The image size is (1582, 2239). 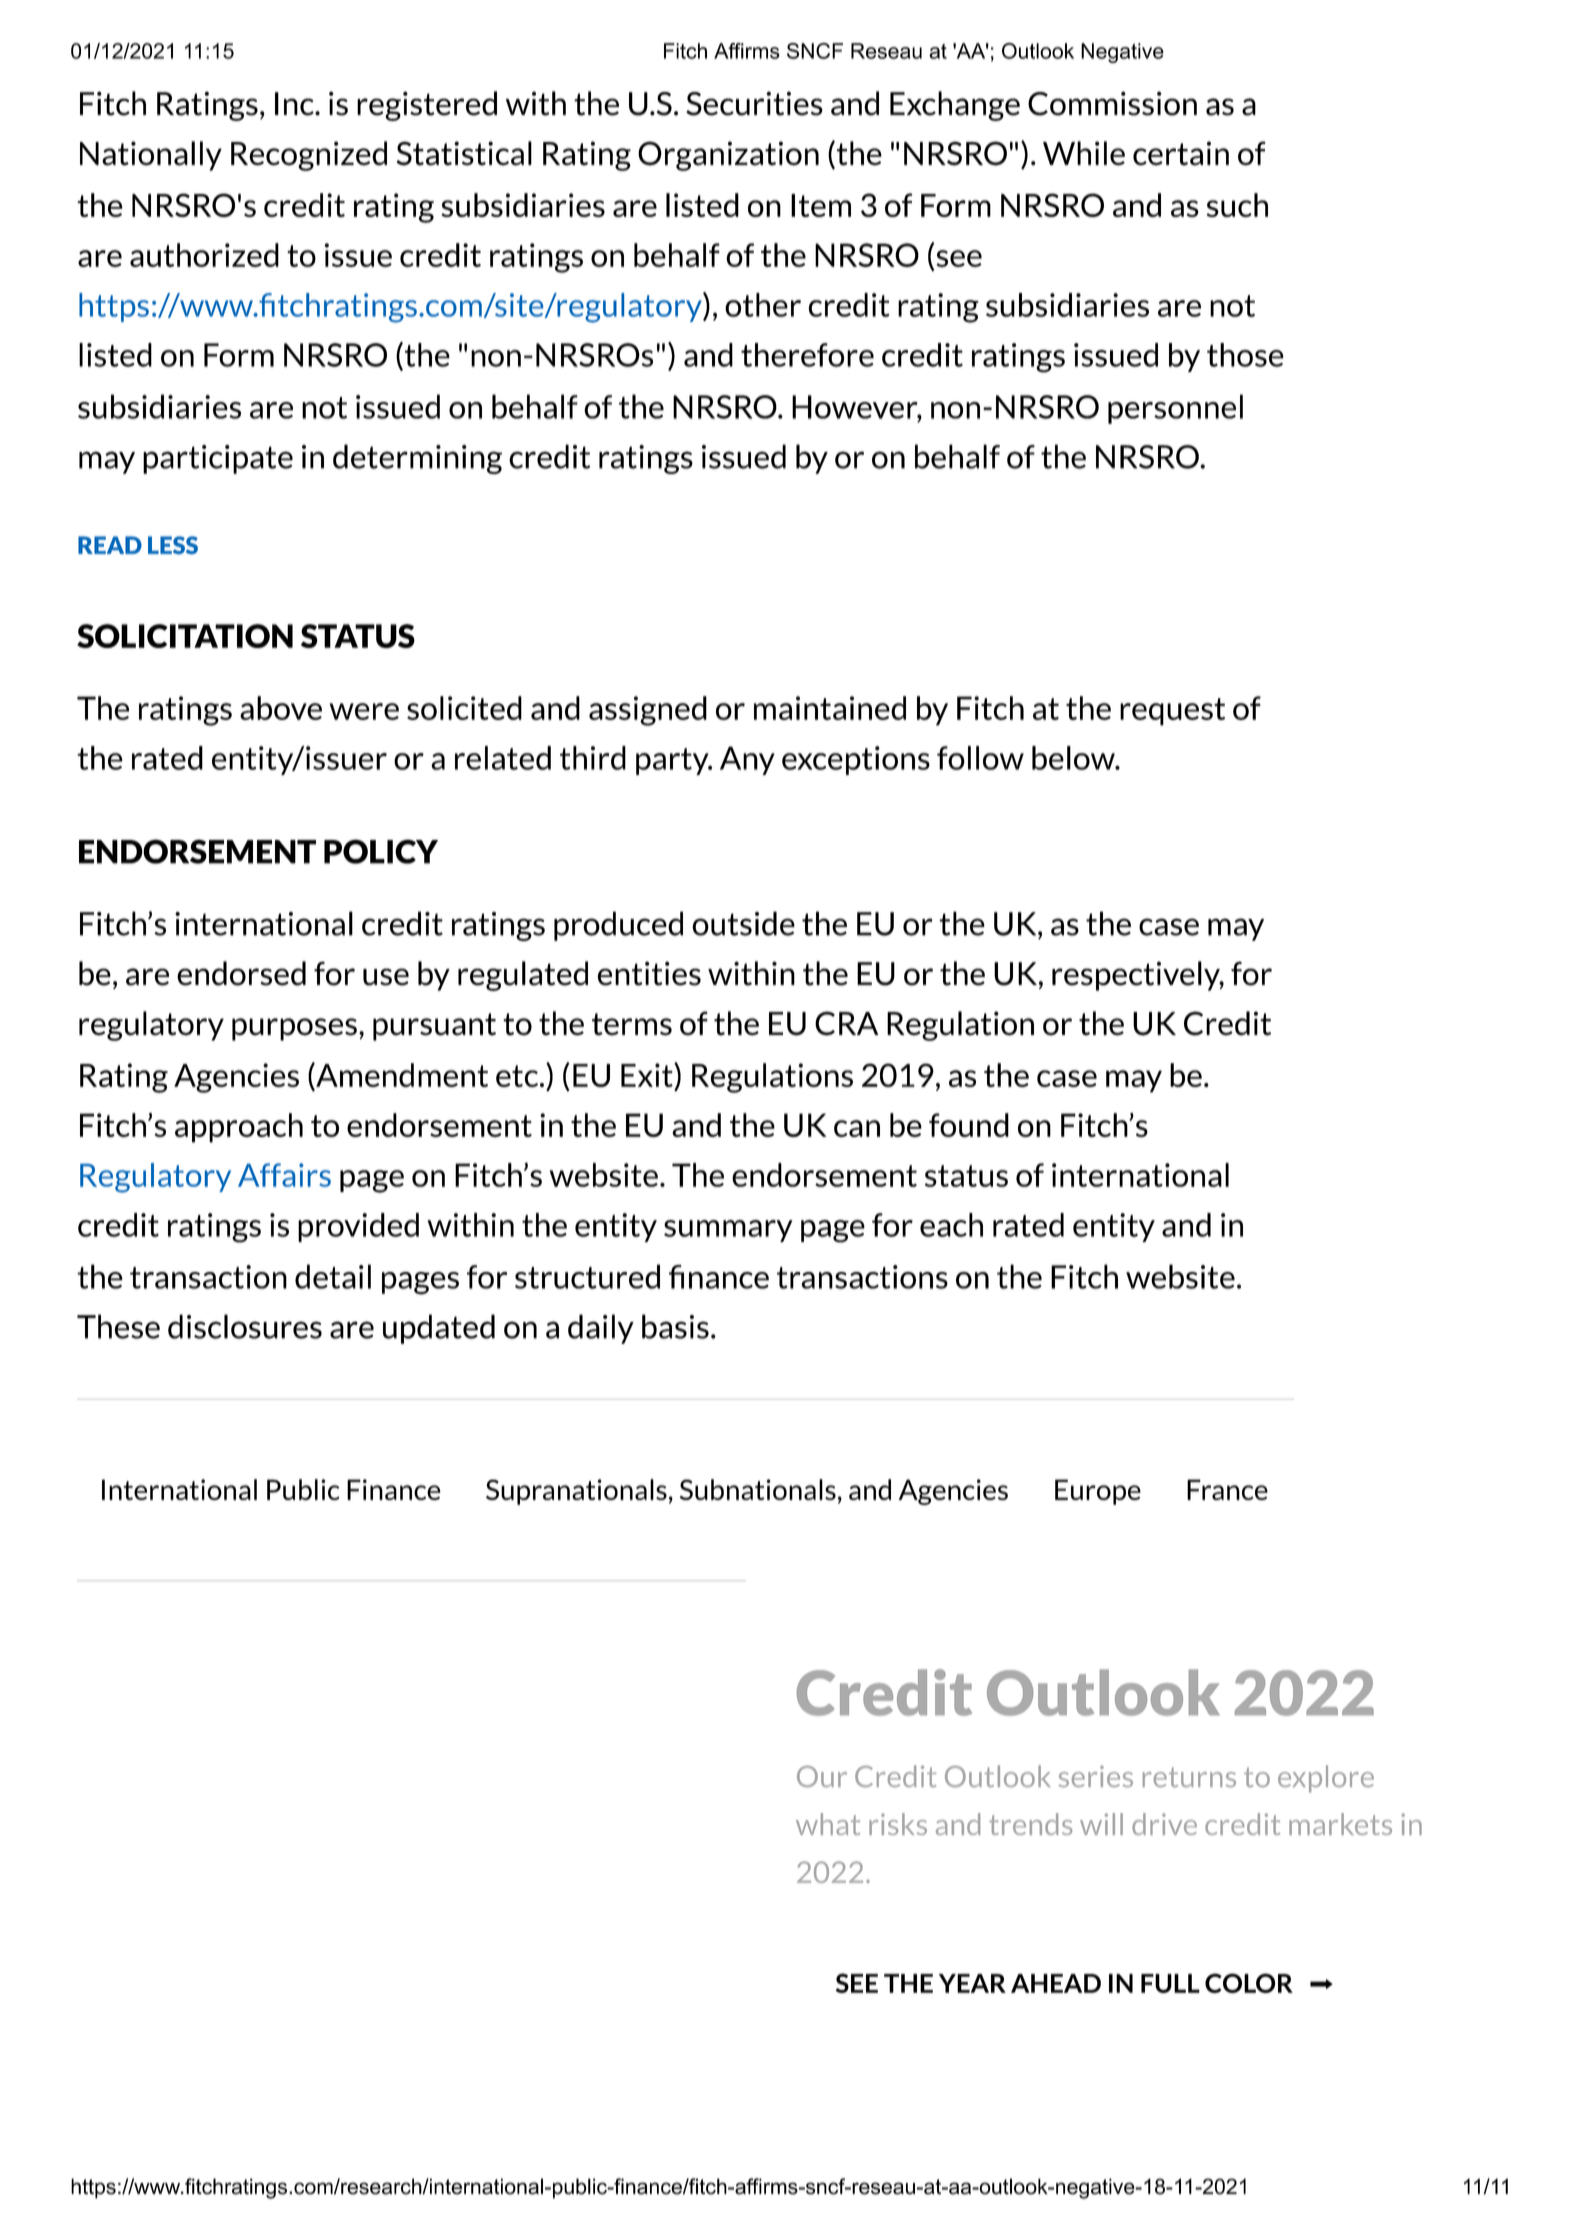 What do you see at coordinates (969, 1125) in the screenshot?
I see `found` at bounding box center [969, 1125].
